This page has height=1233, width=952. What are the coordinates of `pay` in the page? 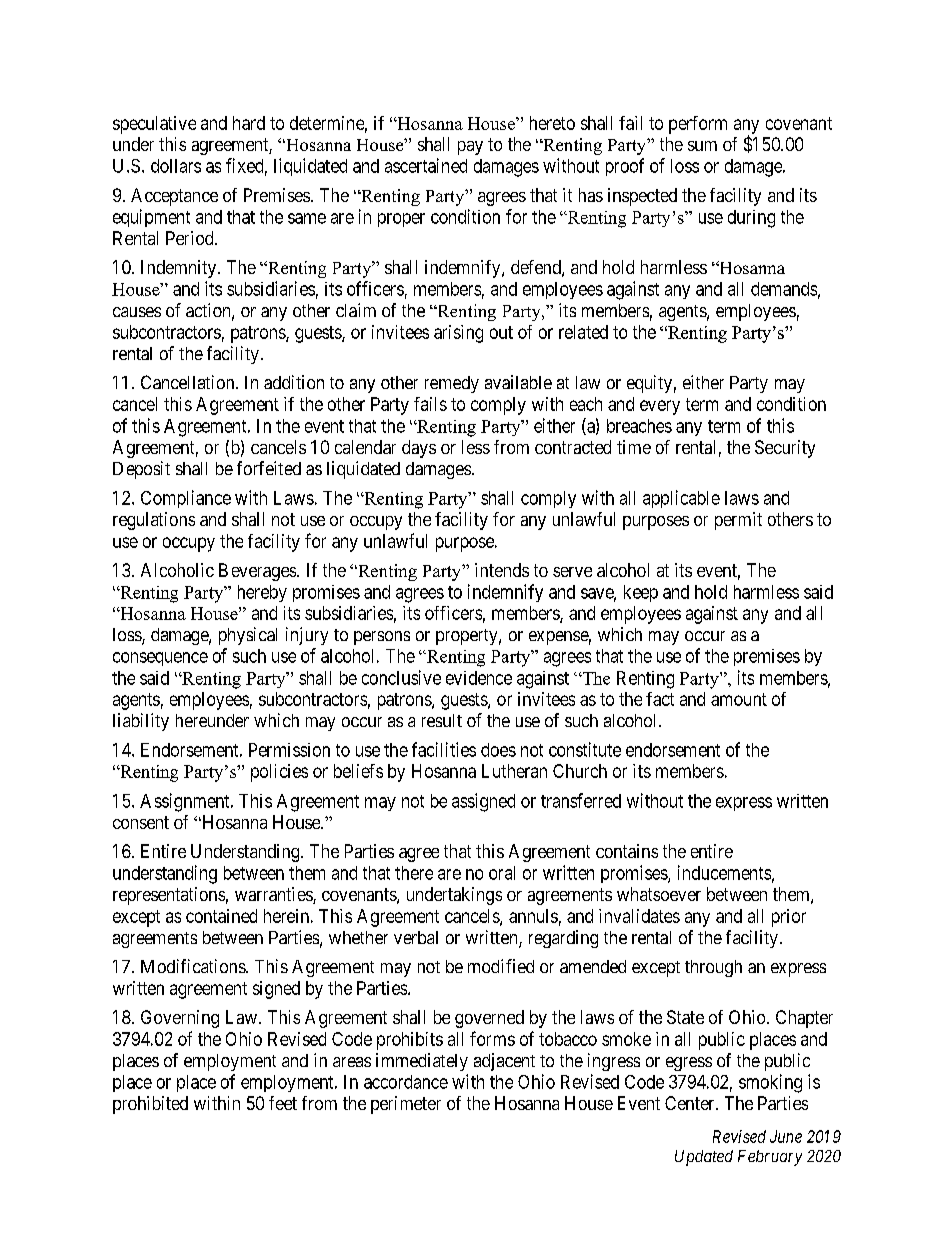 It's located at (470, 148).
